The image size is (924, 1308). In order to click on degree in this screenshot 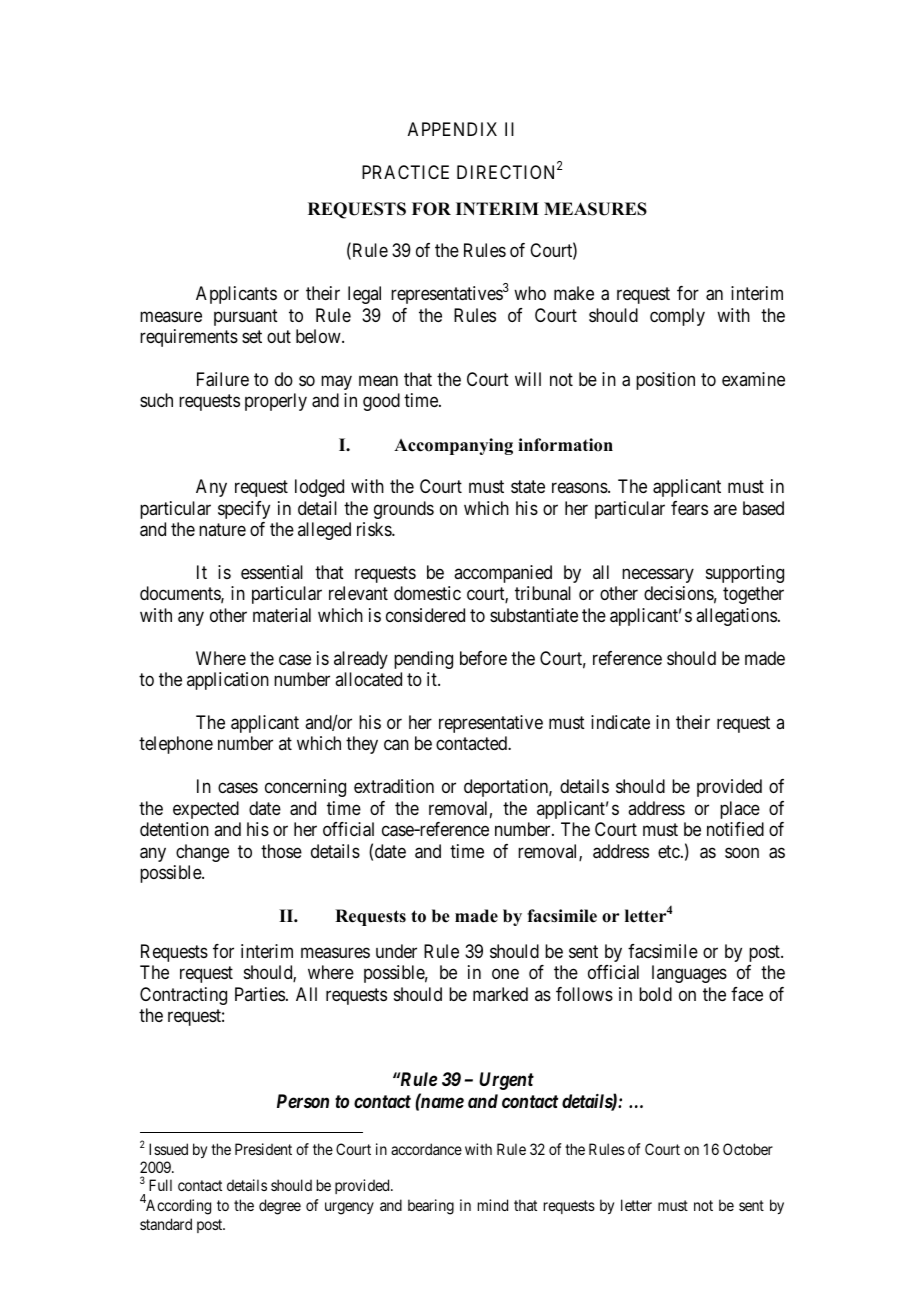, I will do `click(280, 1207)`.
